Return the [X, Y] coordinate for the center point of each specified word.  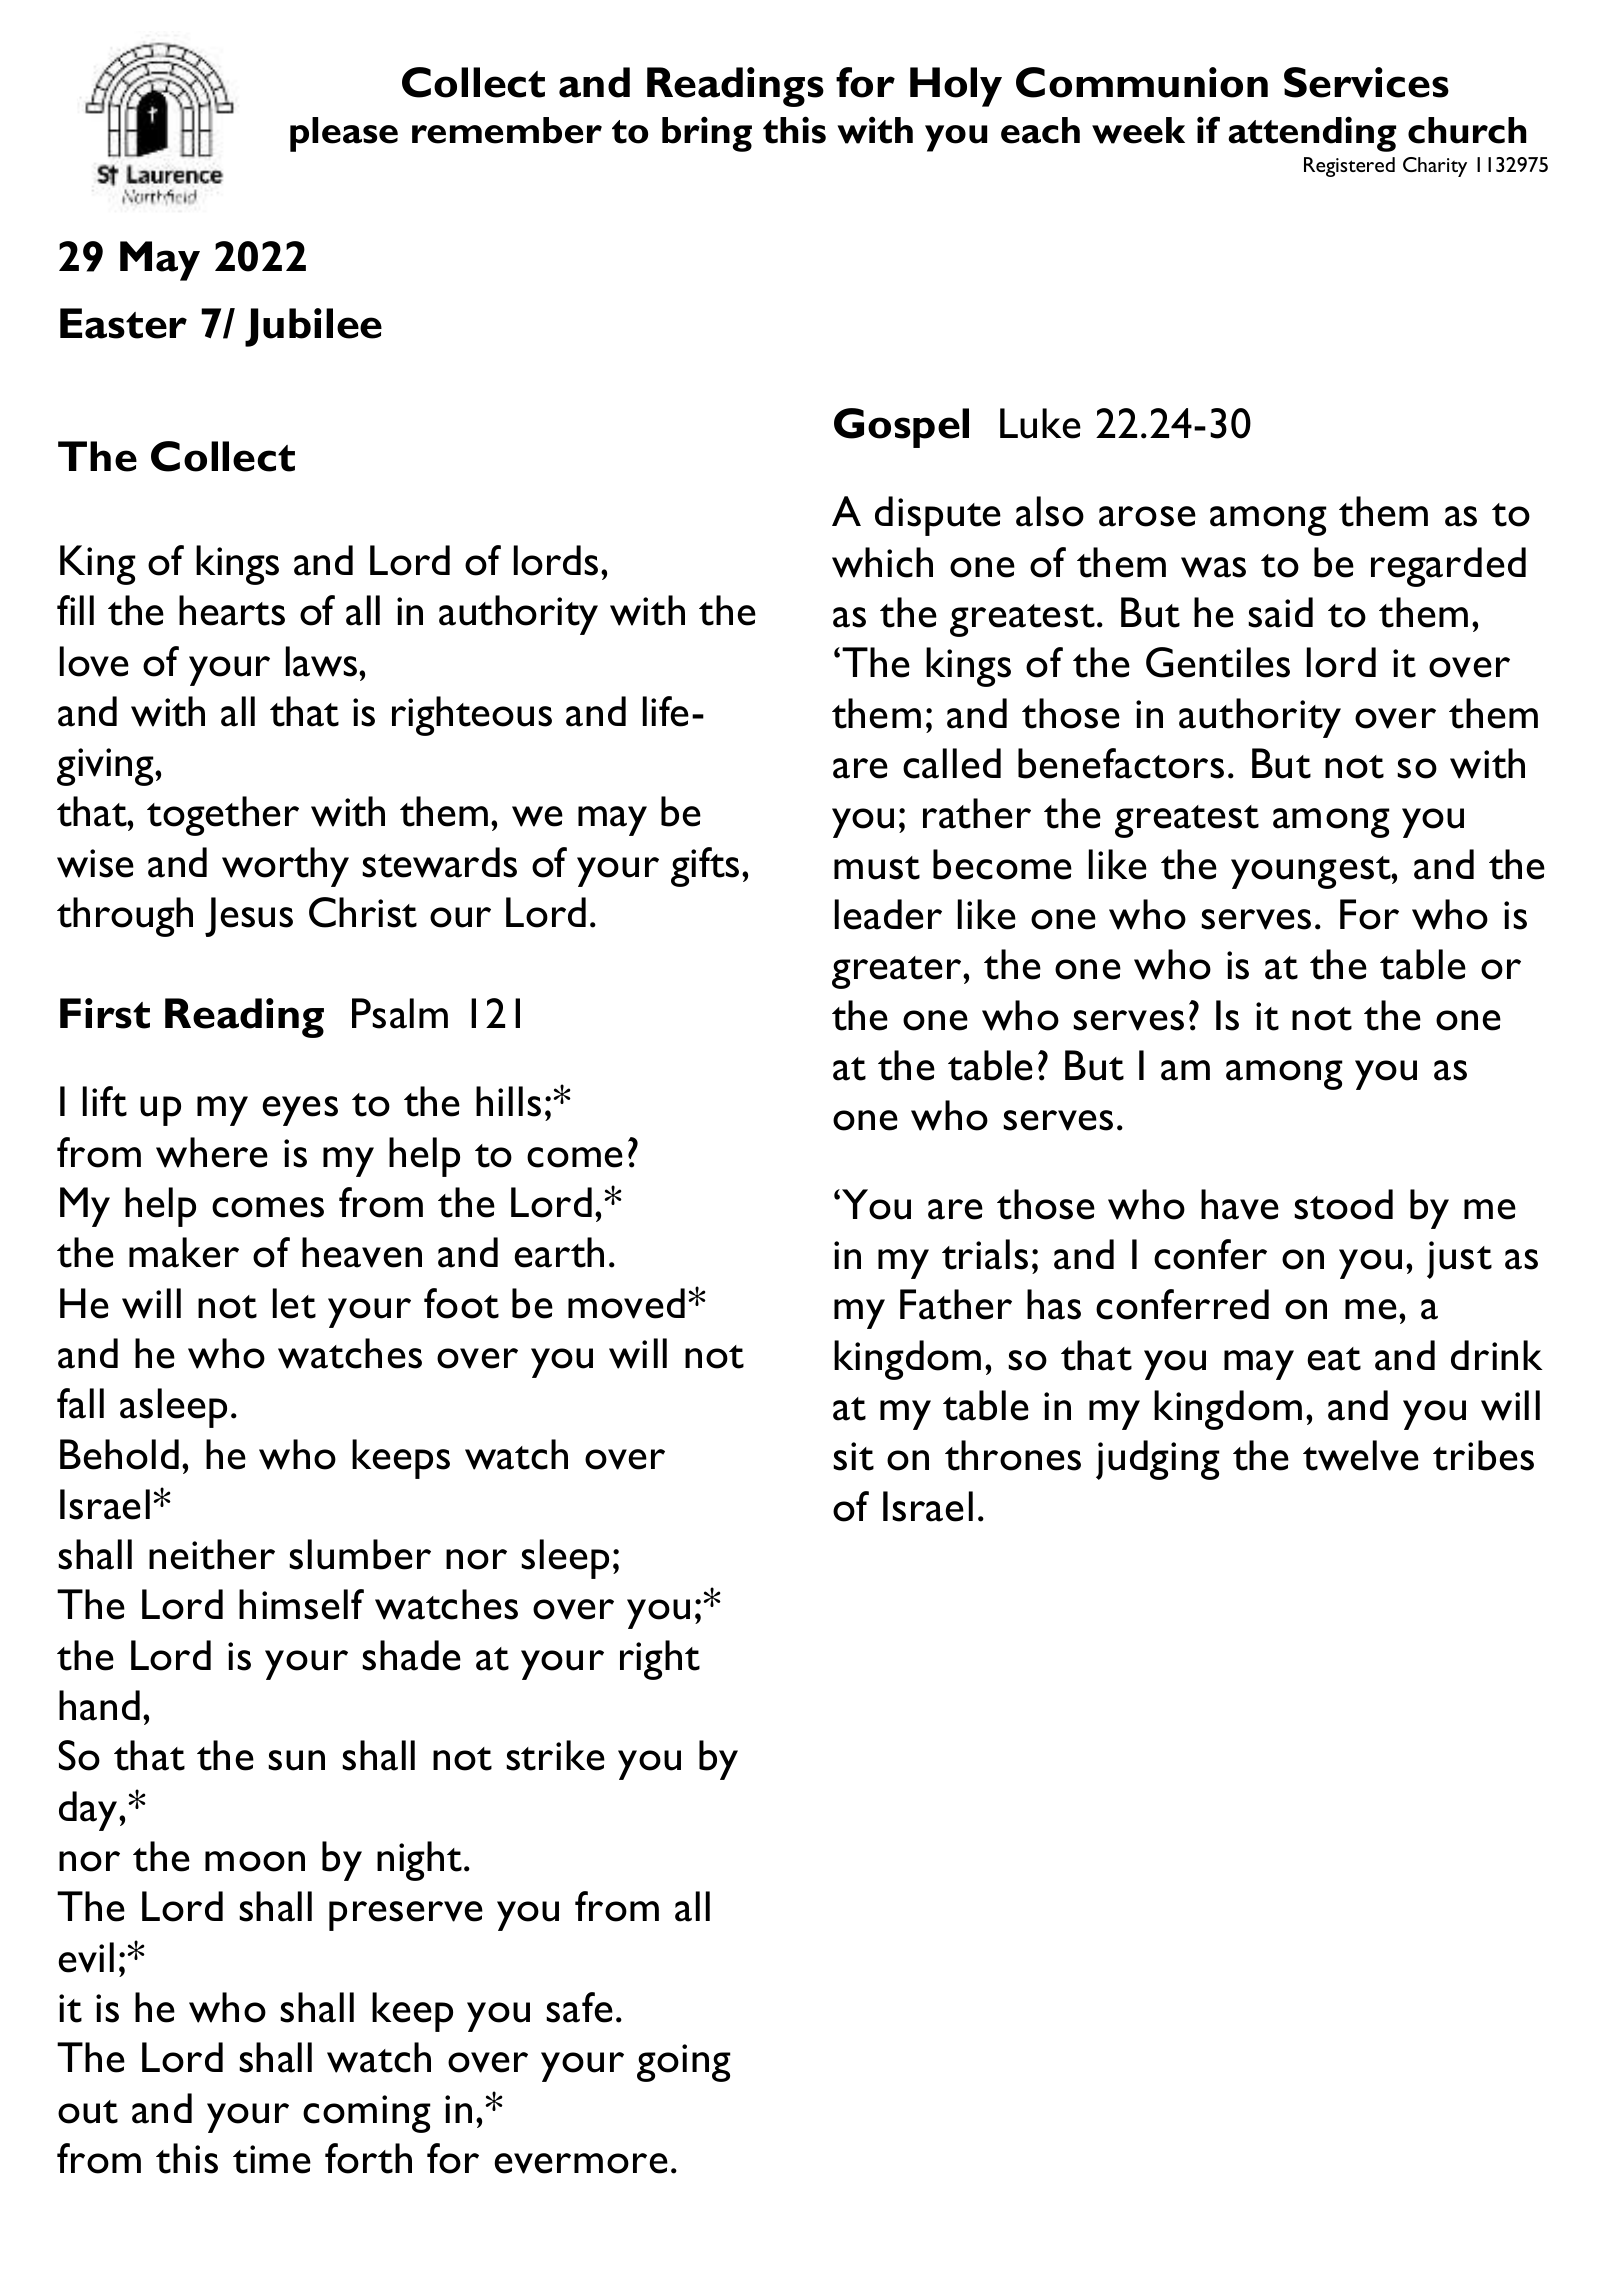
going [684, 2063]
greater [898, 972]
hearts [232, 610]
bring [707, 134]
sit [853, 1456]
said [1280, 612]
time [272, 2159]
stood [1343, 1204]
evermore [581, 2163]
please [344, 134]
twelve [1361, 1455]
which [882, 562]
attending [1312, 134]
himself [301, 1604]
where [212, 1152]
